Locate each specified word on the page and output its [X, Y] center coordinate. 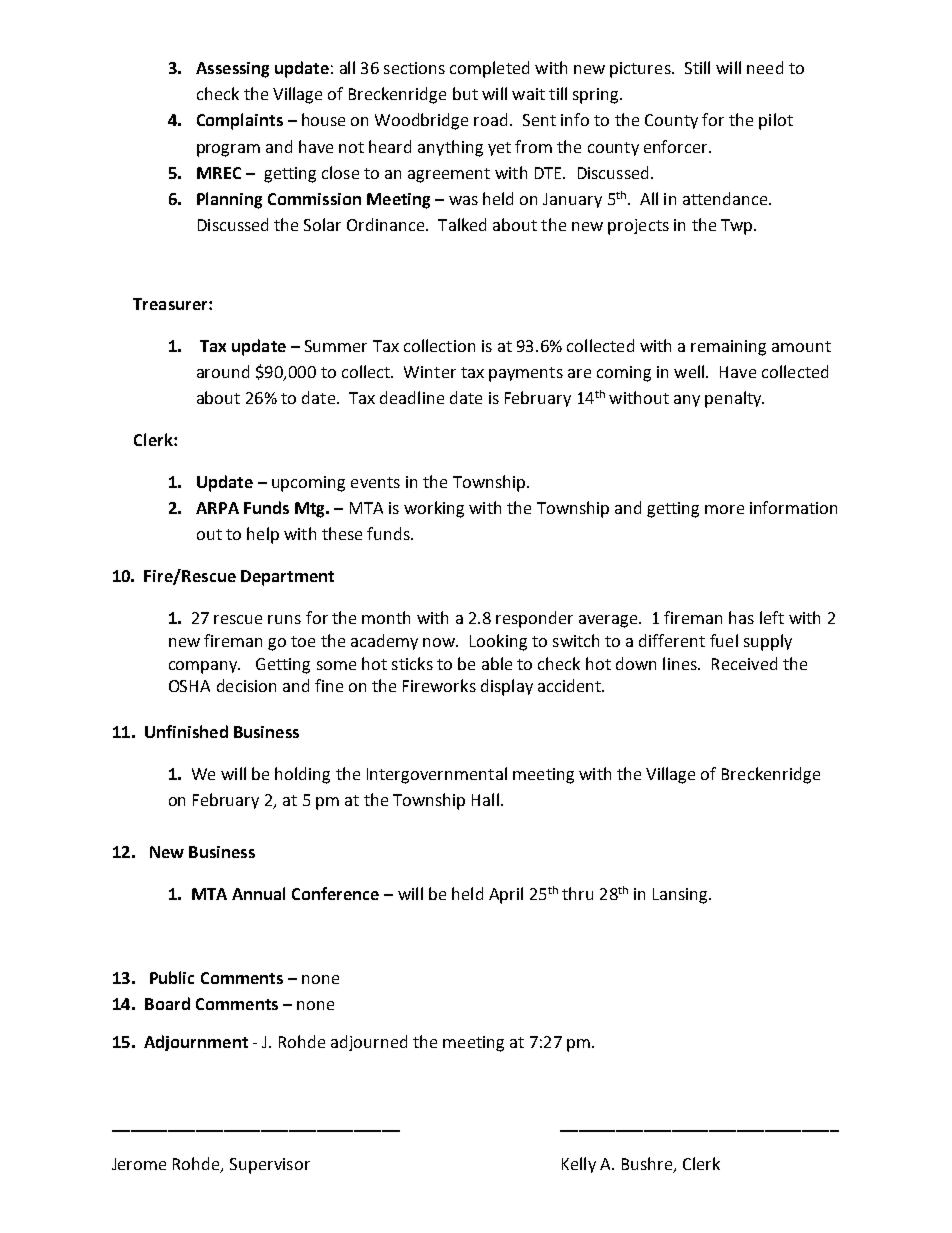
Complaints [240, 121]
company [204, 667]
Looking [498, 642]
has [741, 617]
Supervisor [270, 1166]
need [765, 67]
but [465, 93]
